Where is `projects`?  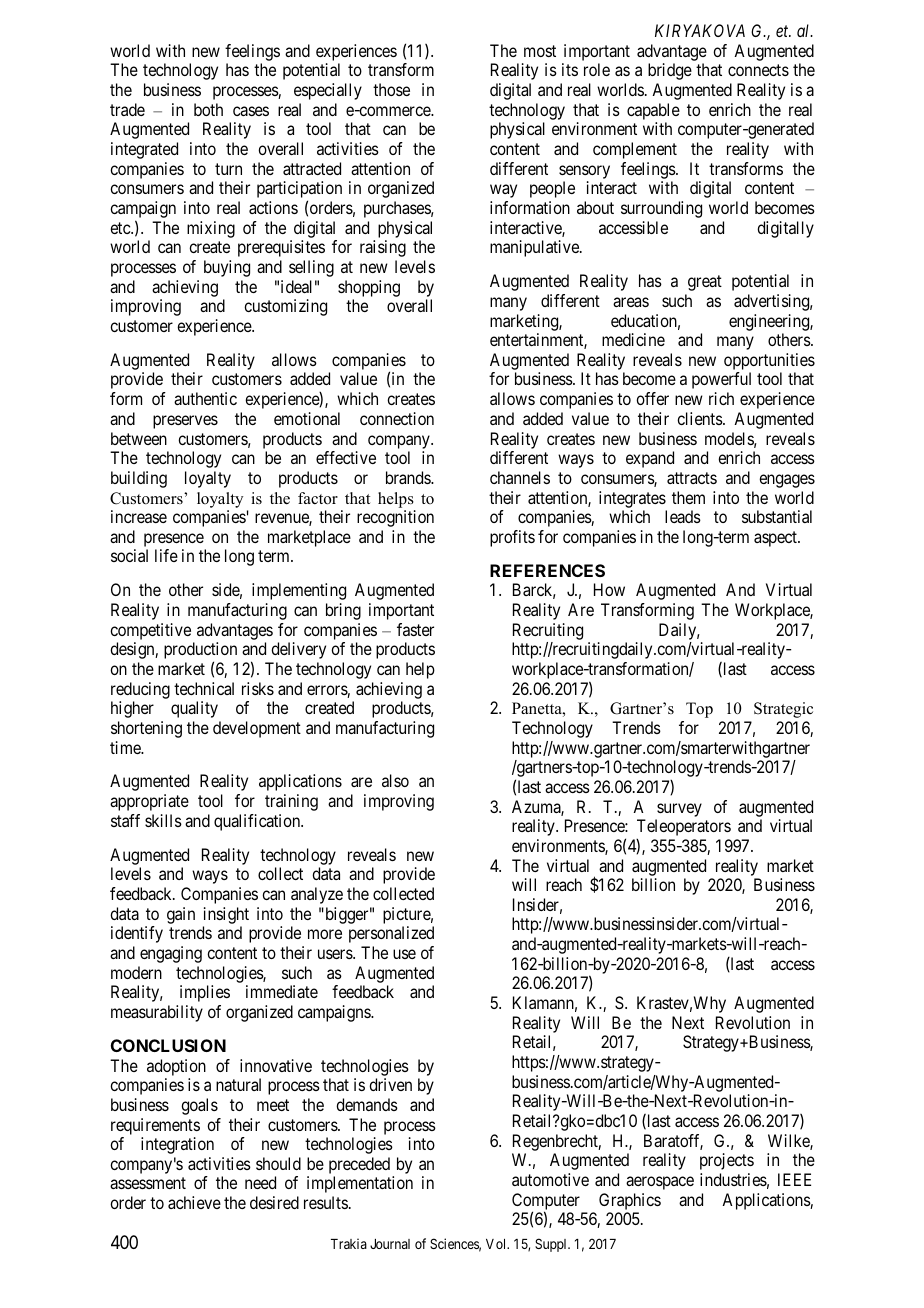
projects is located at coordinates (727, 1161).
